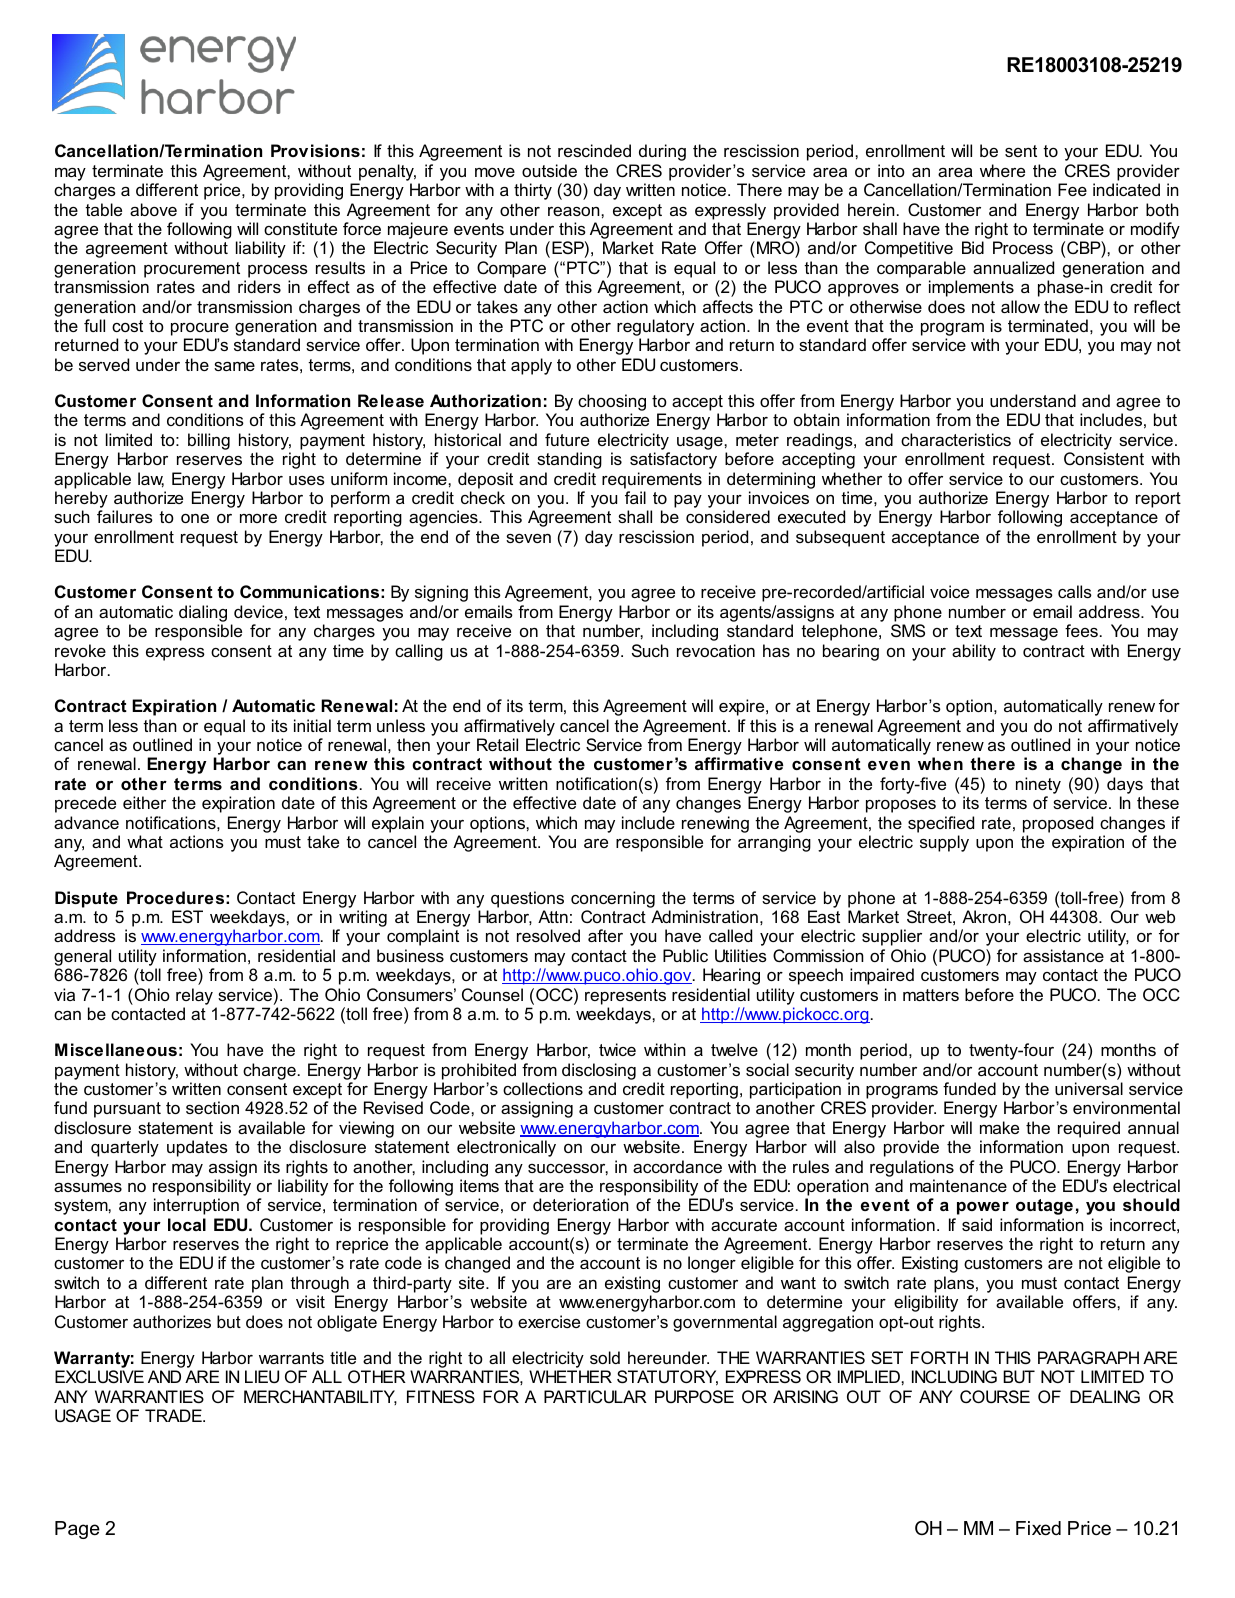 This screenshot has height=1598, width=1235. I want to click on above, so click(153, 209).
